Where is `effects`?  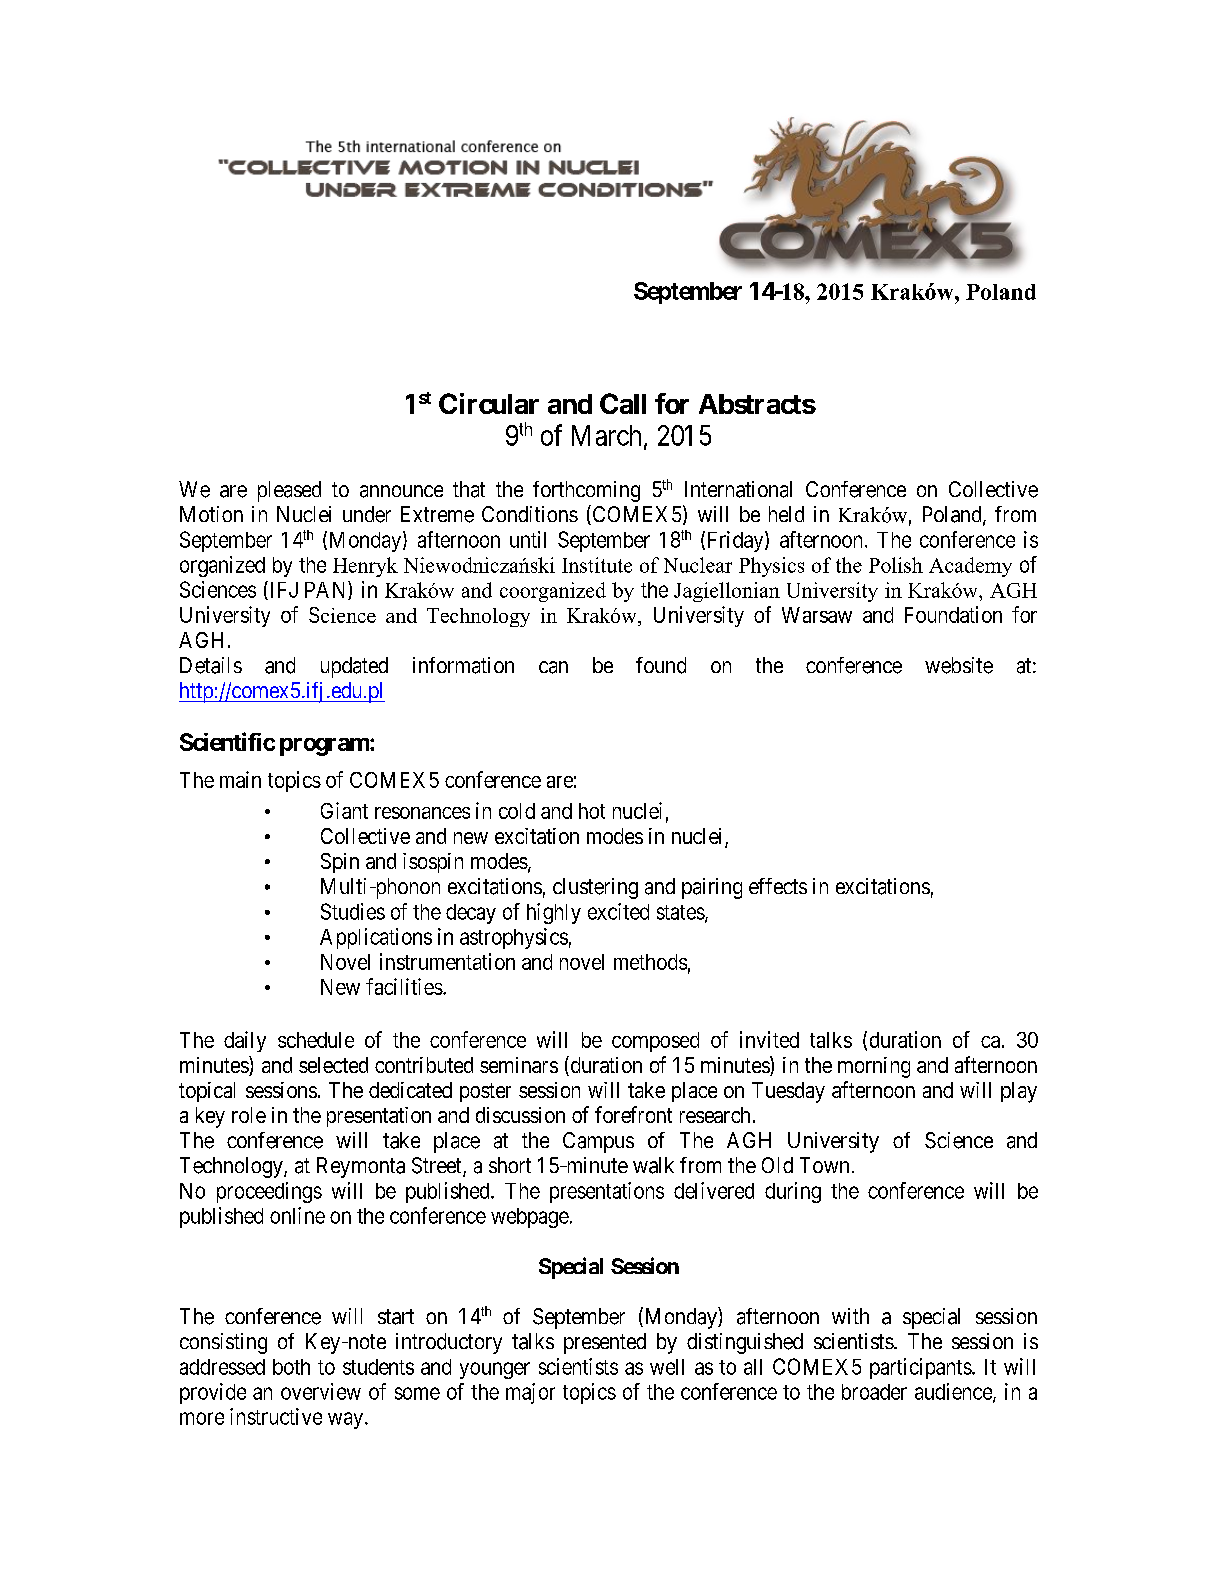 effects is located at coordinates (778, 886).
